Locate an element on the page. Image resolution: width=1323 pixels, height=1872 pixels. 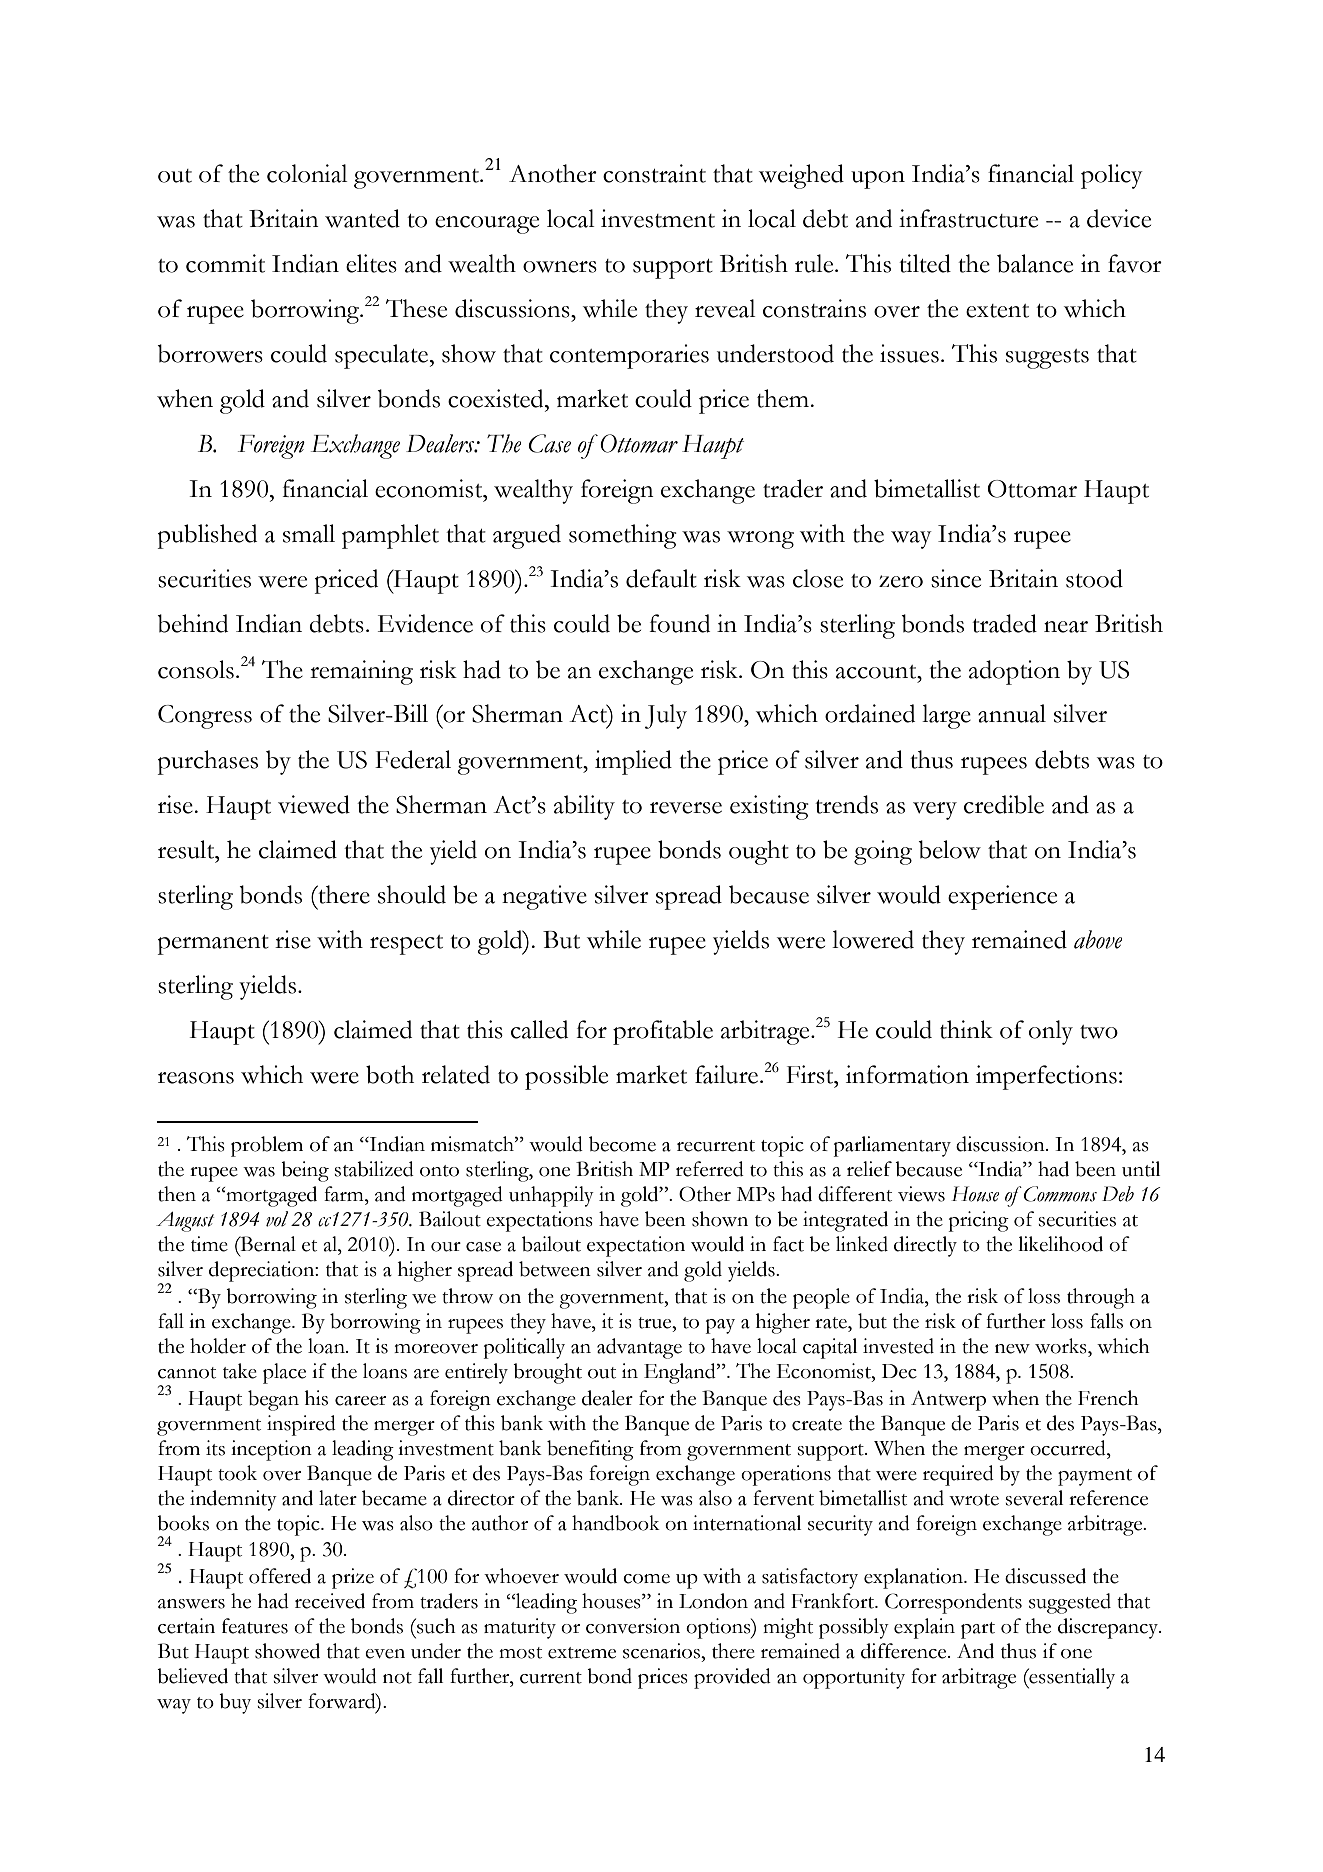
problem is located at coordinates (267, 1146).
